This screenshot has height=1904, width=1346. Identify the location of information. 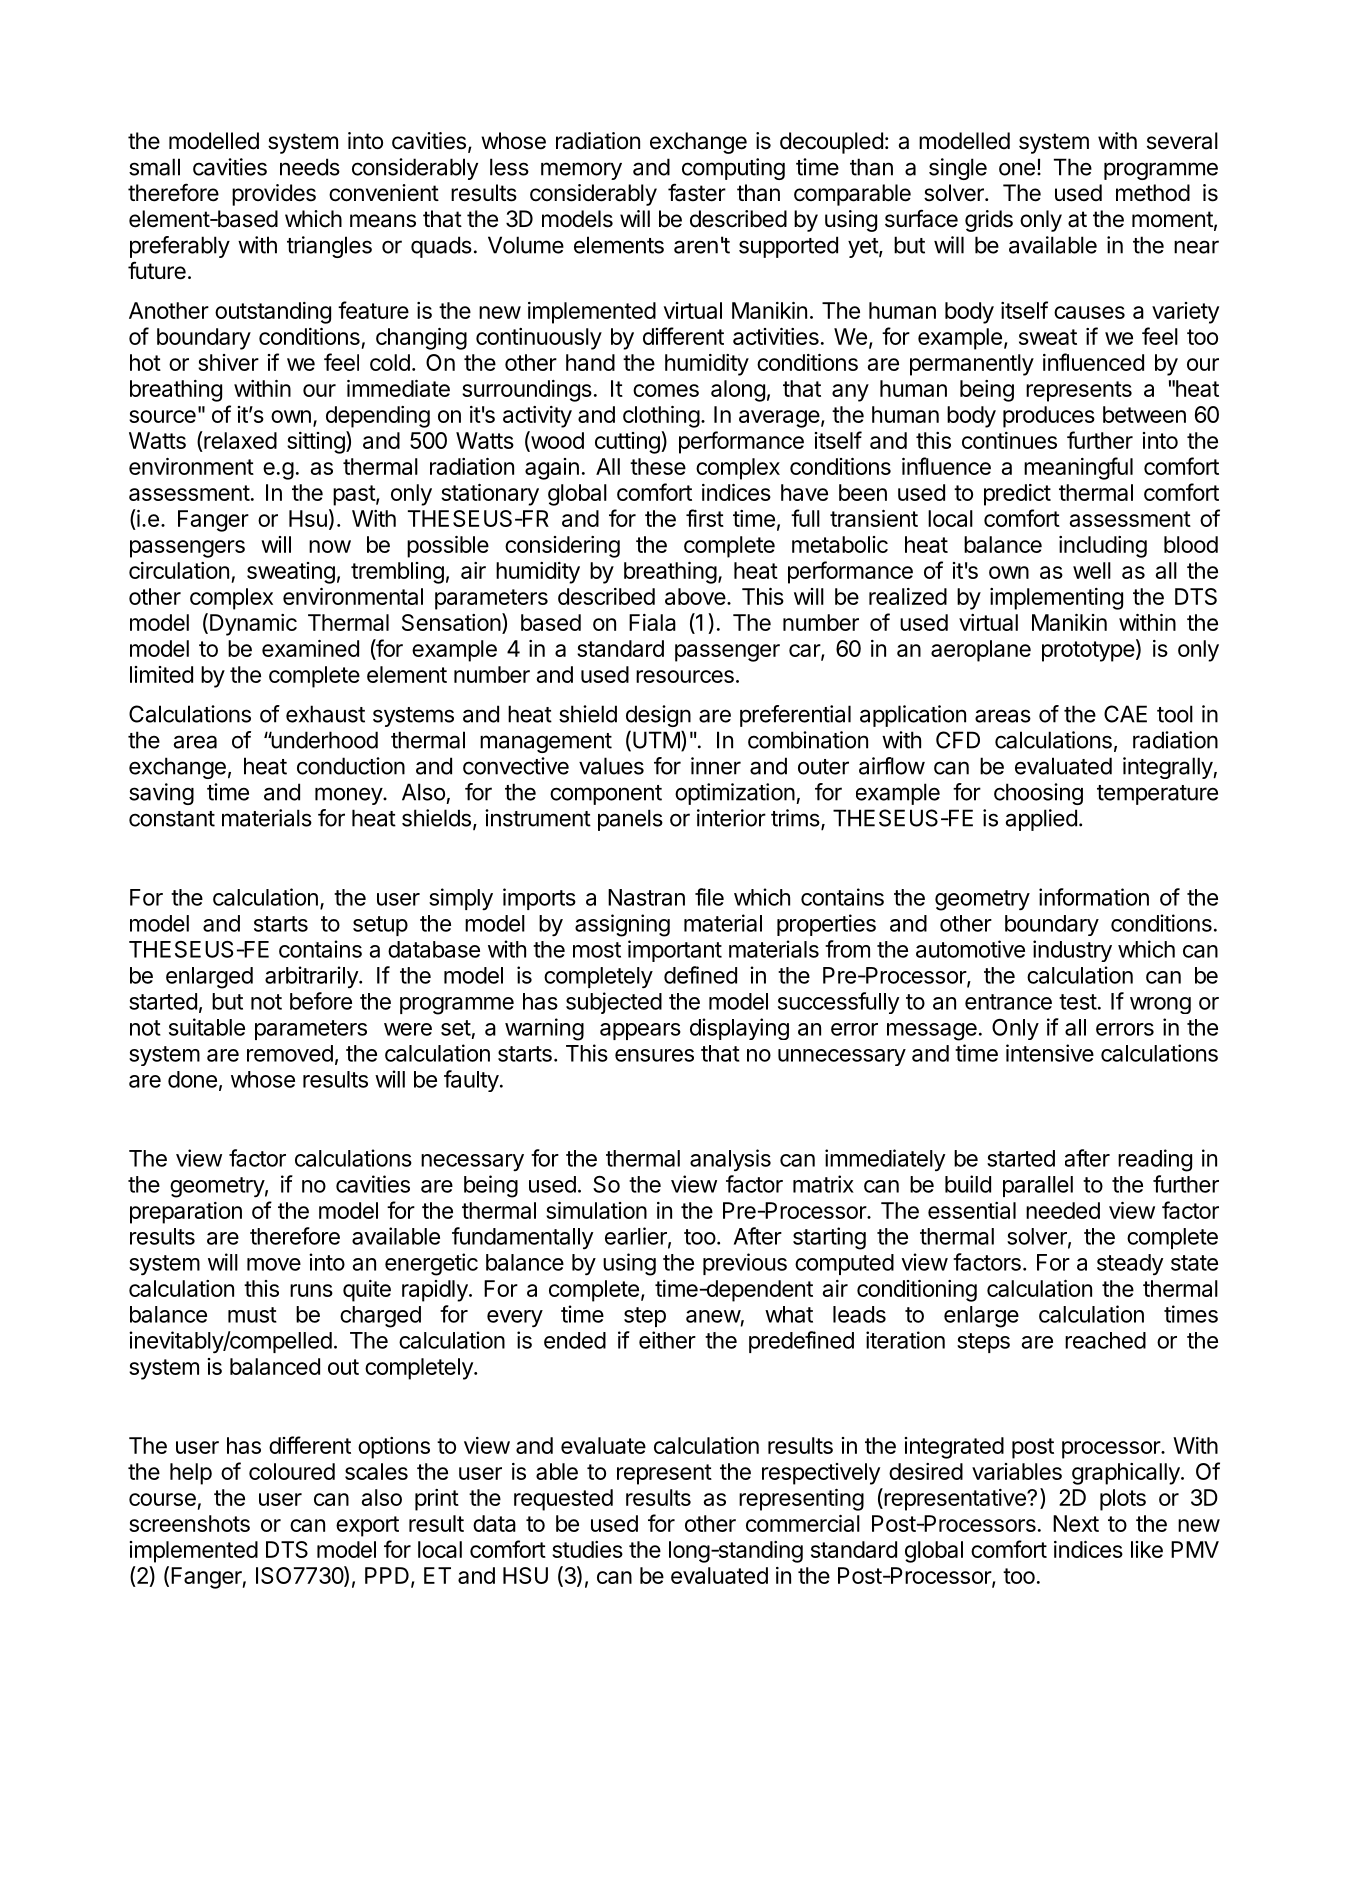
(1094, 897).
